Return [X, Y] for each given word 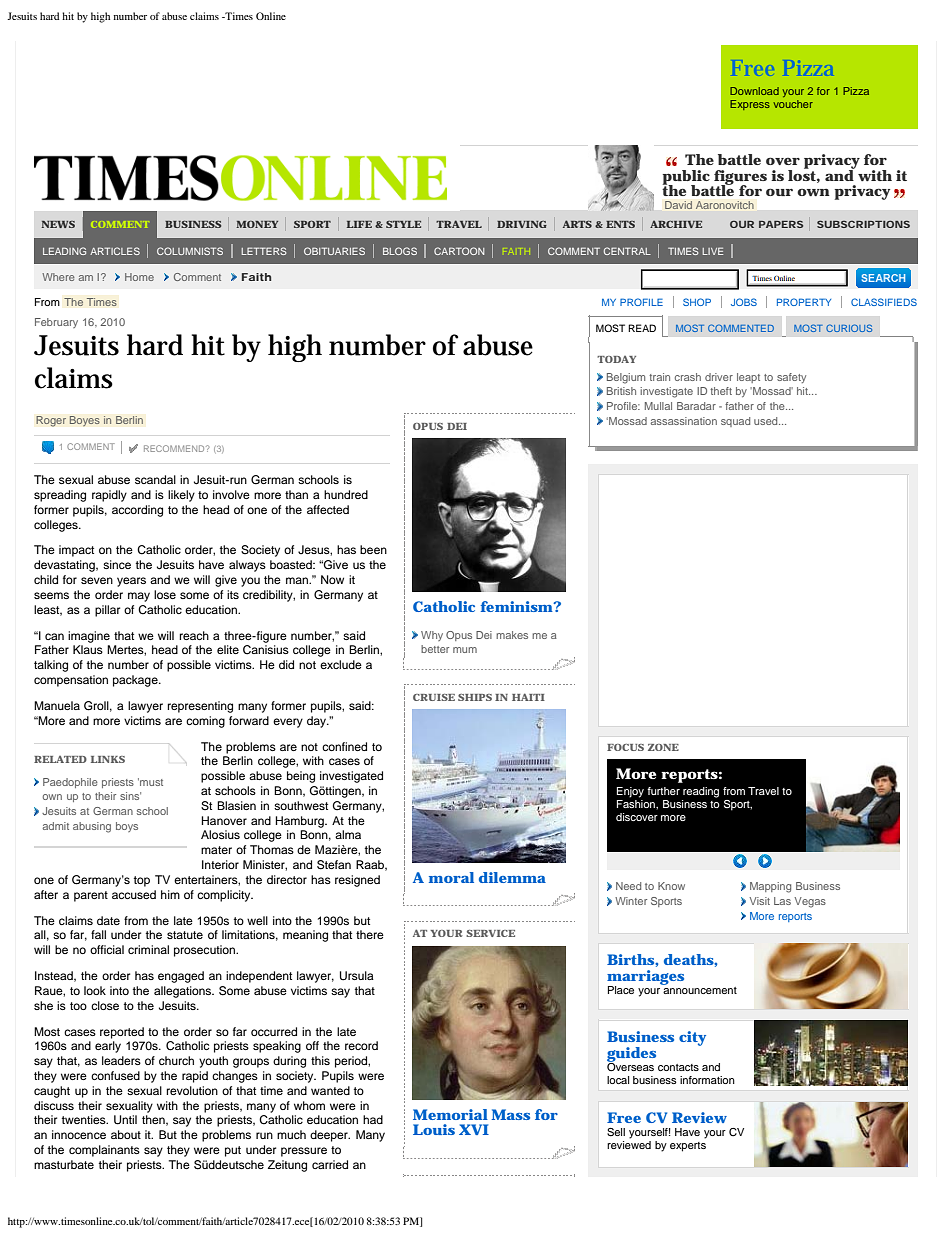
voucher [793, 104]
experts [688, 1147]
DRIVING [522, 224]
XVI [474, 1129]
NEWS [58, 224]
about [126, 1134]
